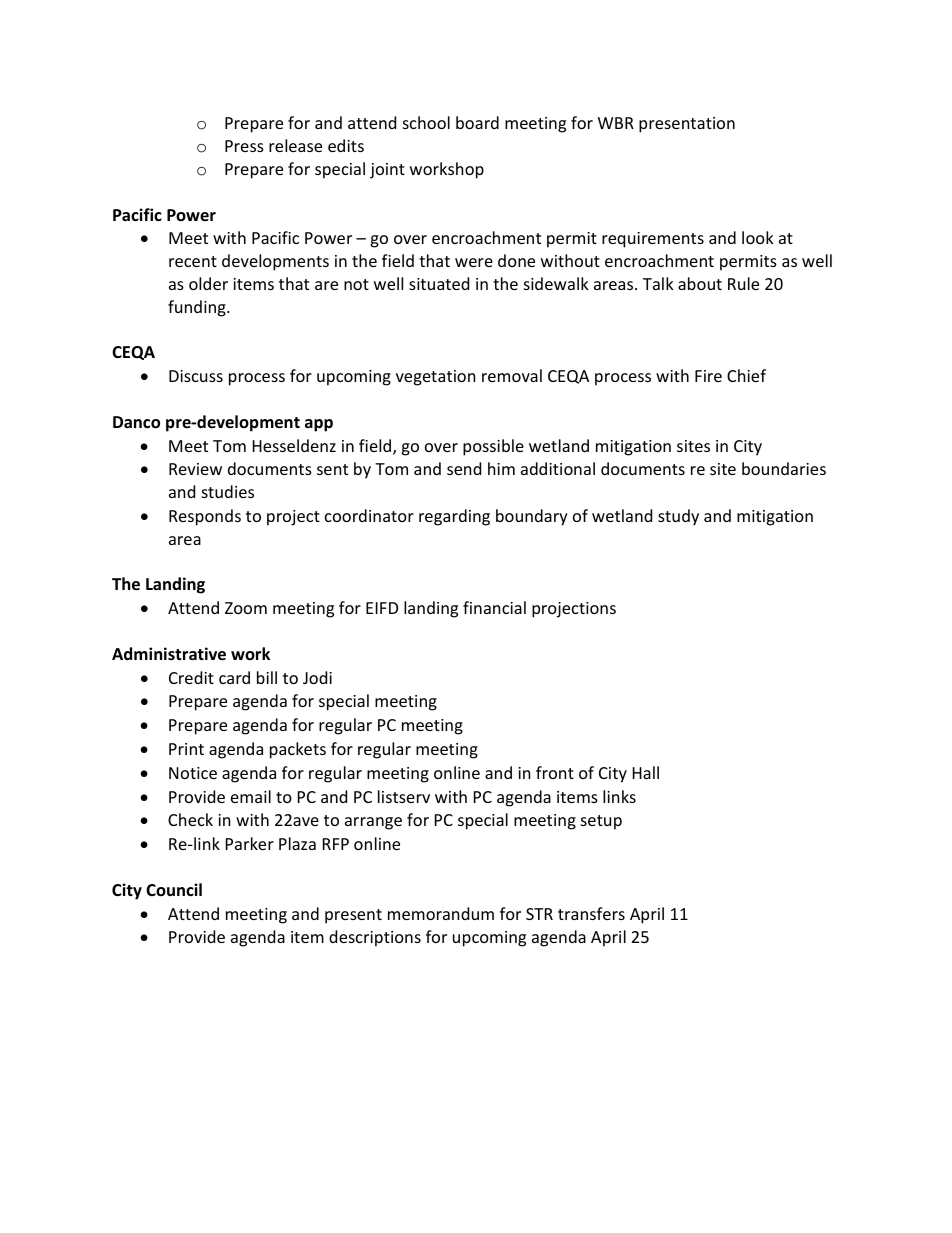 The width and height of the image is (952, 1233). Describe the element at coordinates (591, 913) in the image. I see `transfers` at that location.
